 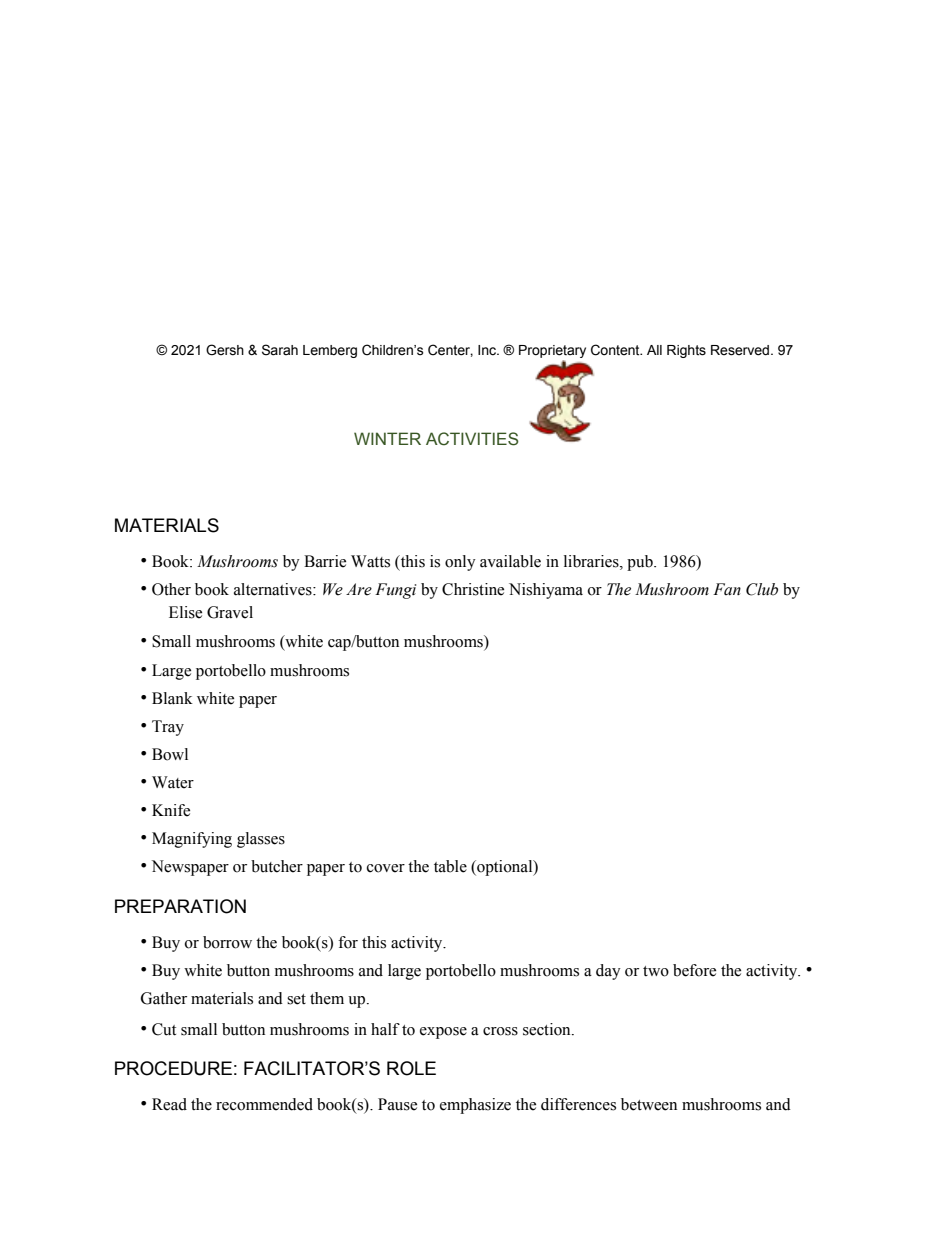 What do you see at coordinates (274, 589) in the screenshot?
I see `alternatives` at bounding box center [274, 589].
